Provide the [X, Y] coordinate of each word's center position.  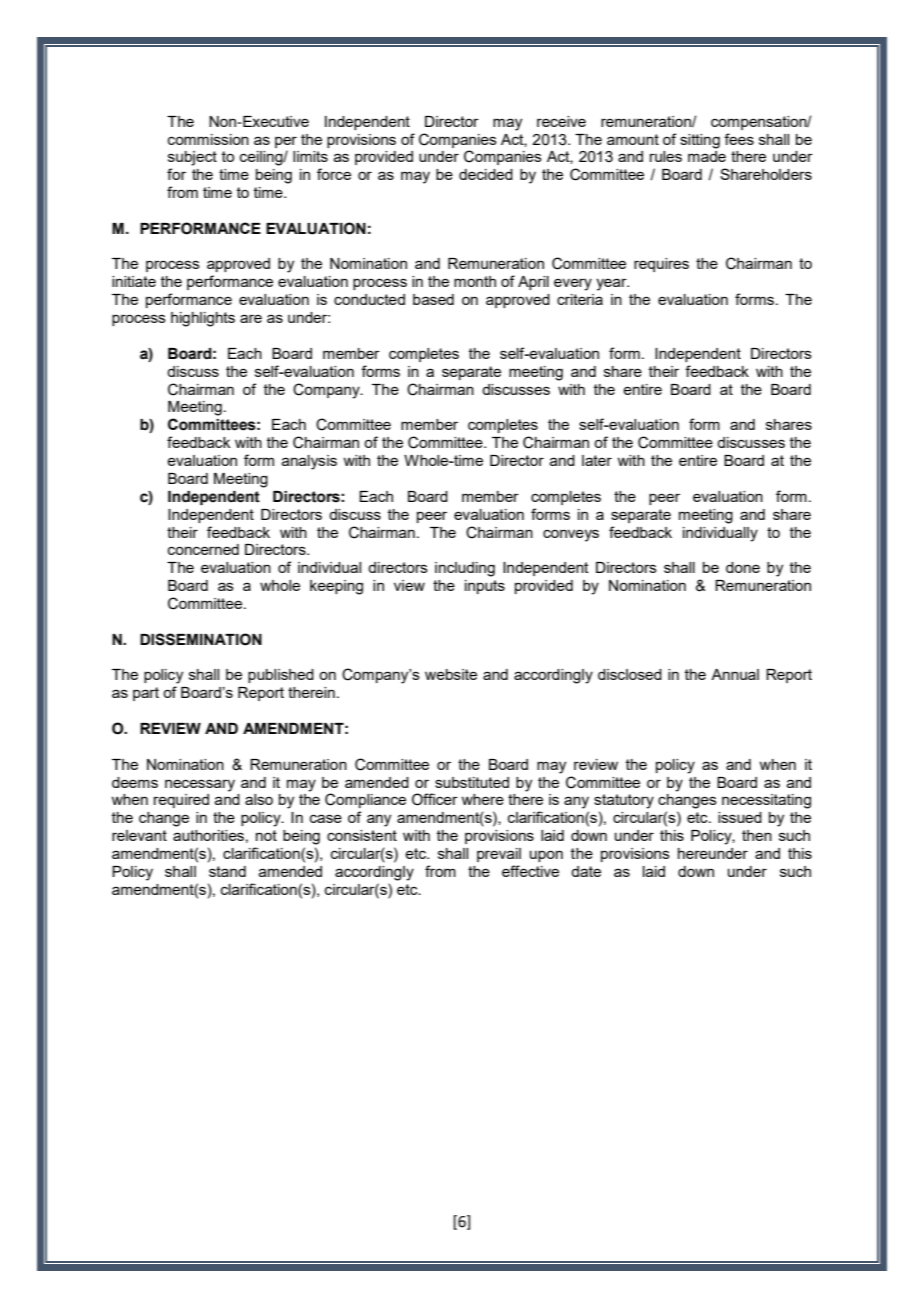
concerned [203, 549]
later [597, 460]
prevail [499, 855]
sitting [700, 141]
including [465, 569]
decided [486, 174]
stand [227, 871]
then [757, 835]
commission [208, 139]
